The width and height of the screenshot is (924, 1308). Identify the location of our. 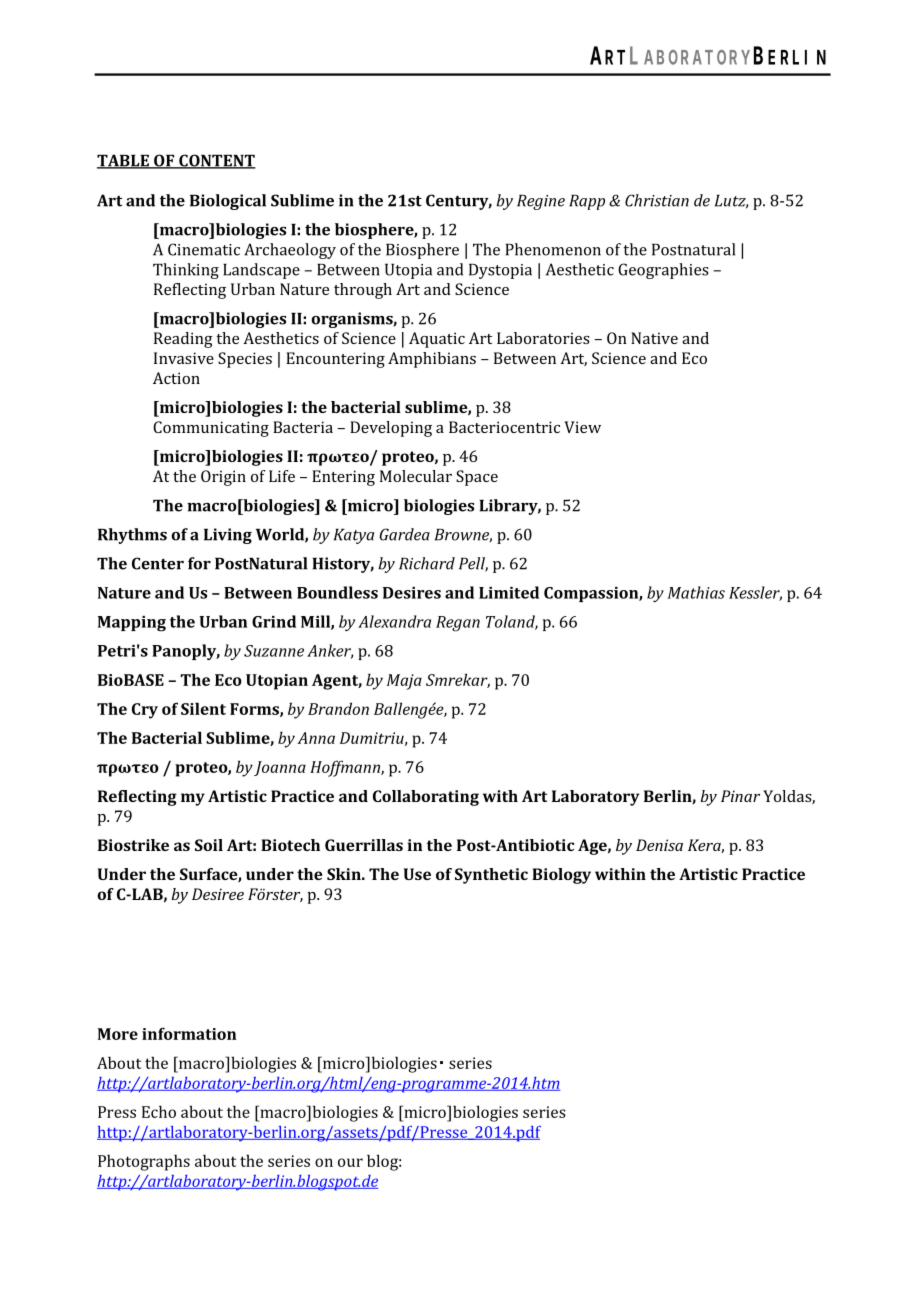
(350, 1162).
